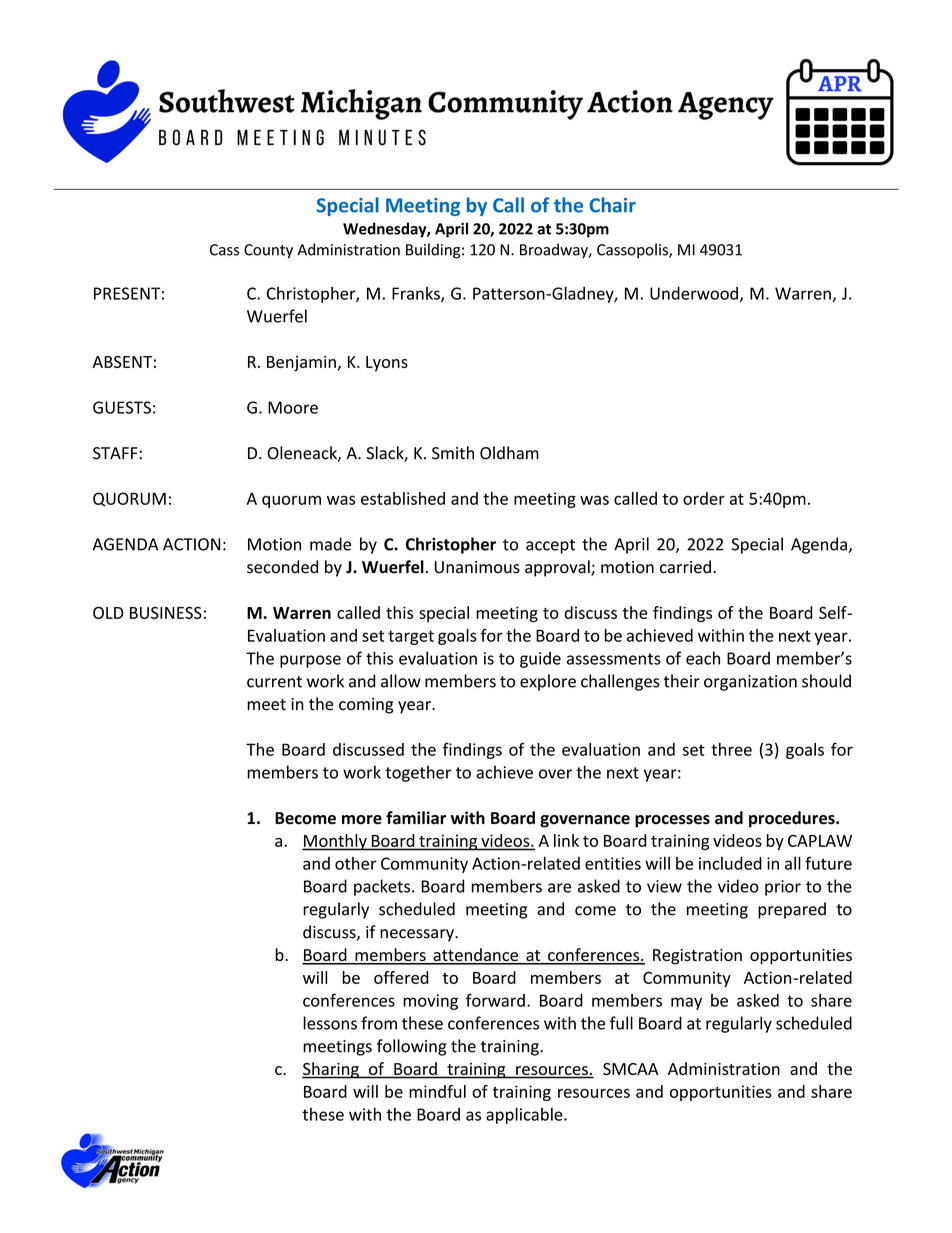  I want to click on procedures, so click(793, 819).
